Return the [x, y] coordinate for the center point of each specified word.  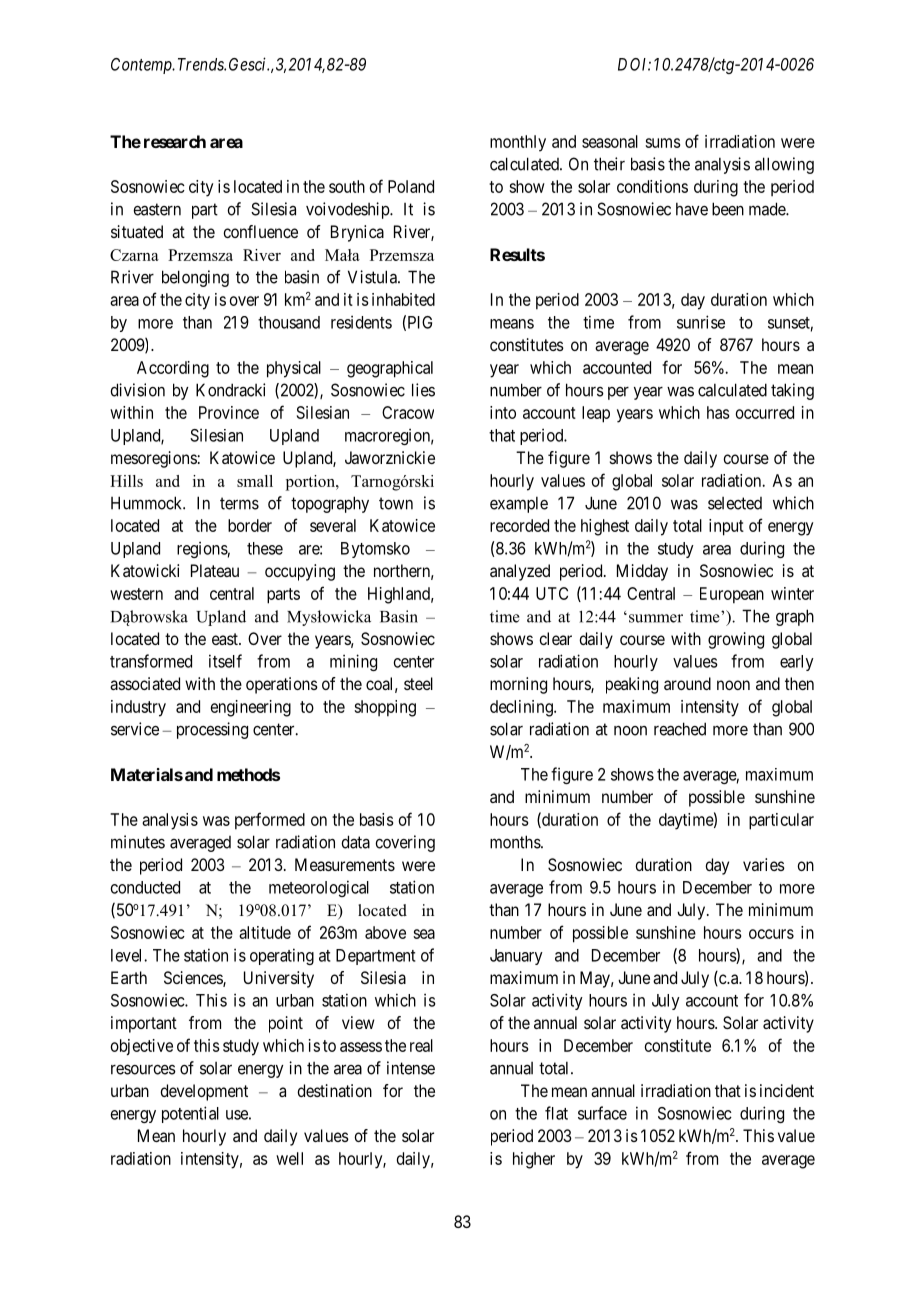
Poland [411, 186]
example [519, 504]
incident [787, 1090]
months [516, 842]
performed [270, 821]
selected [735, 503]
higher [534, 1160]
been [728, 209]
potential [190, 1114]
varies [764, 864]
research [175, 141]
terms [239, 503]
